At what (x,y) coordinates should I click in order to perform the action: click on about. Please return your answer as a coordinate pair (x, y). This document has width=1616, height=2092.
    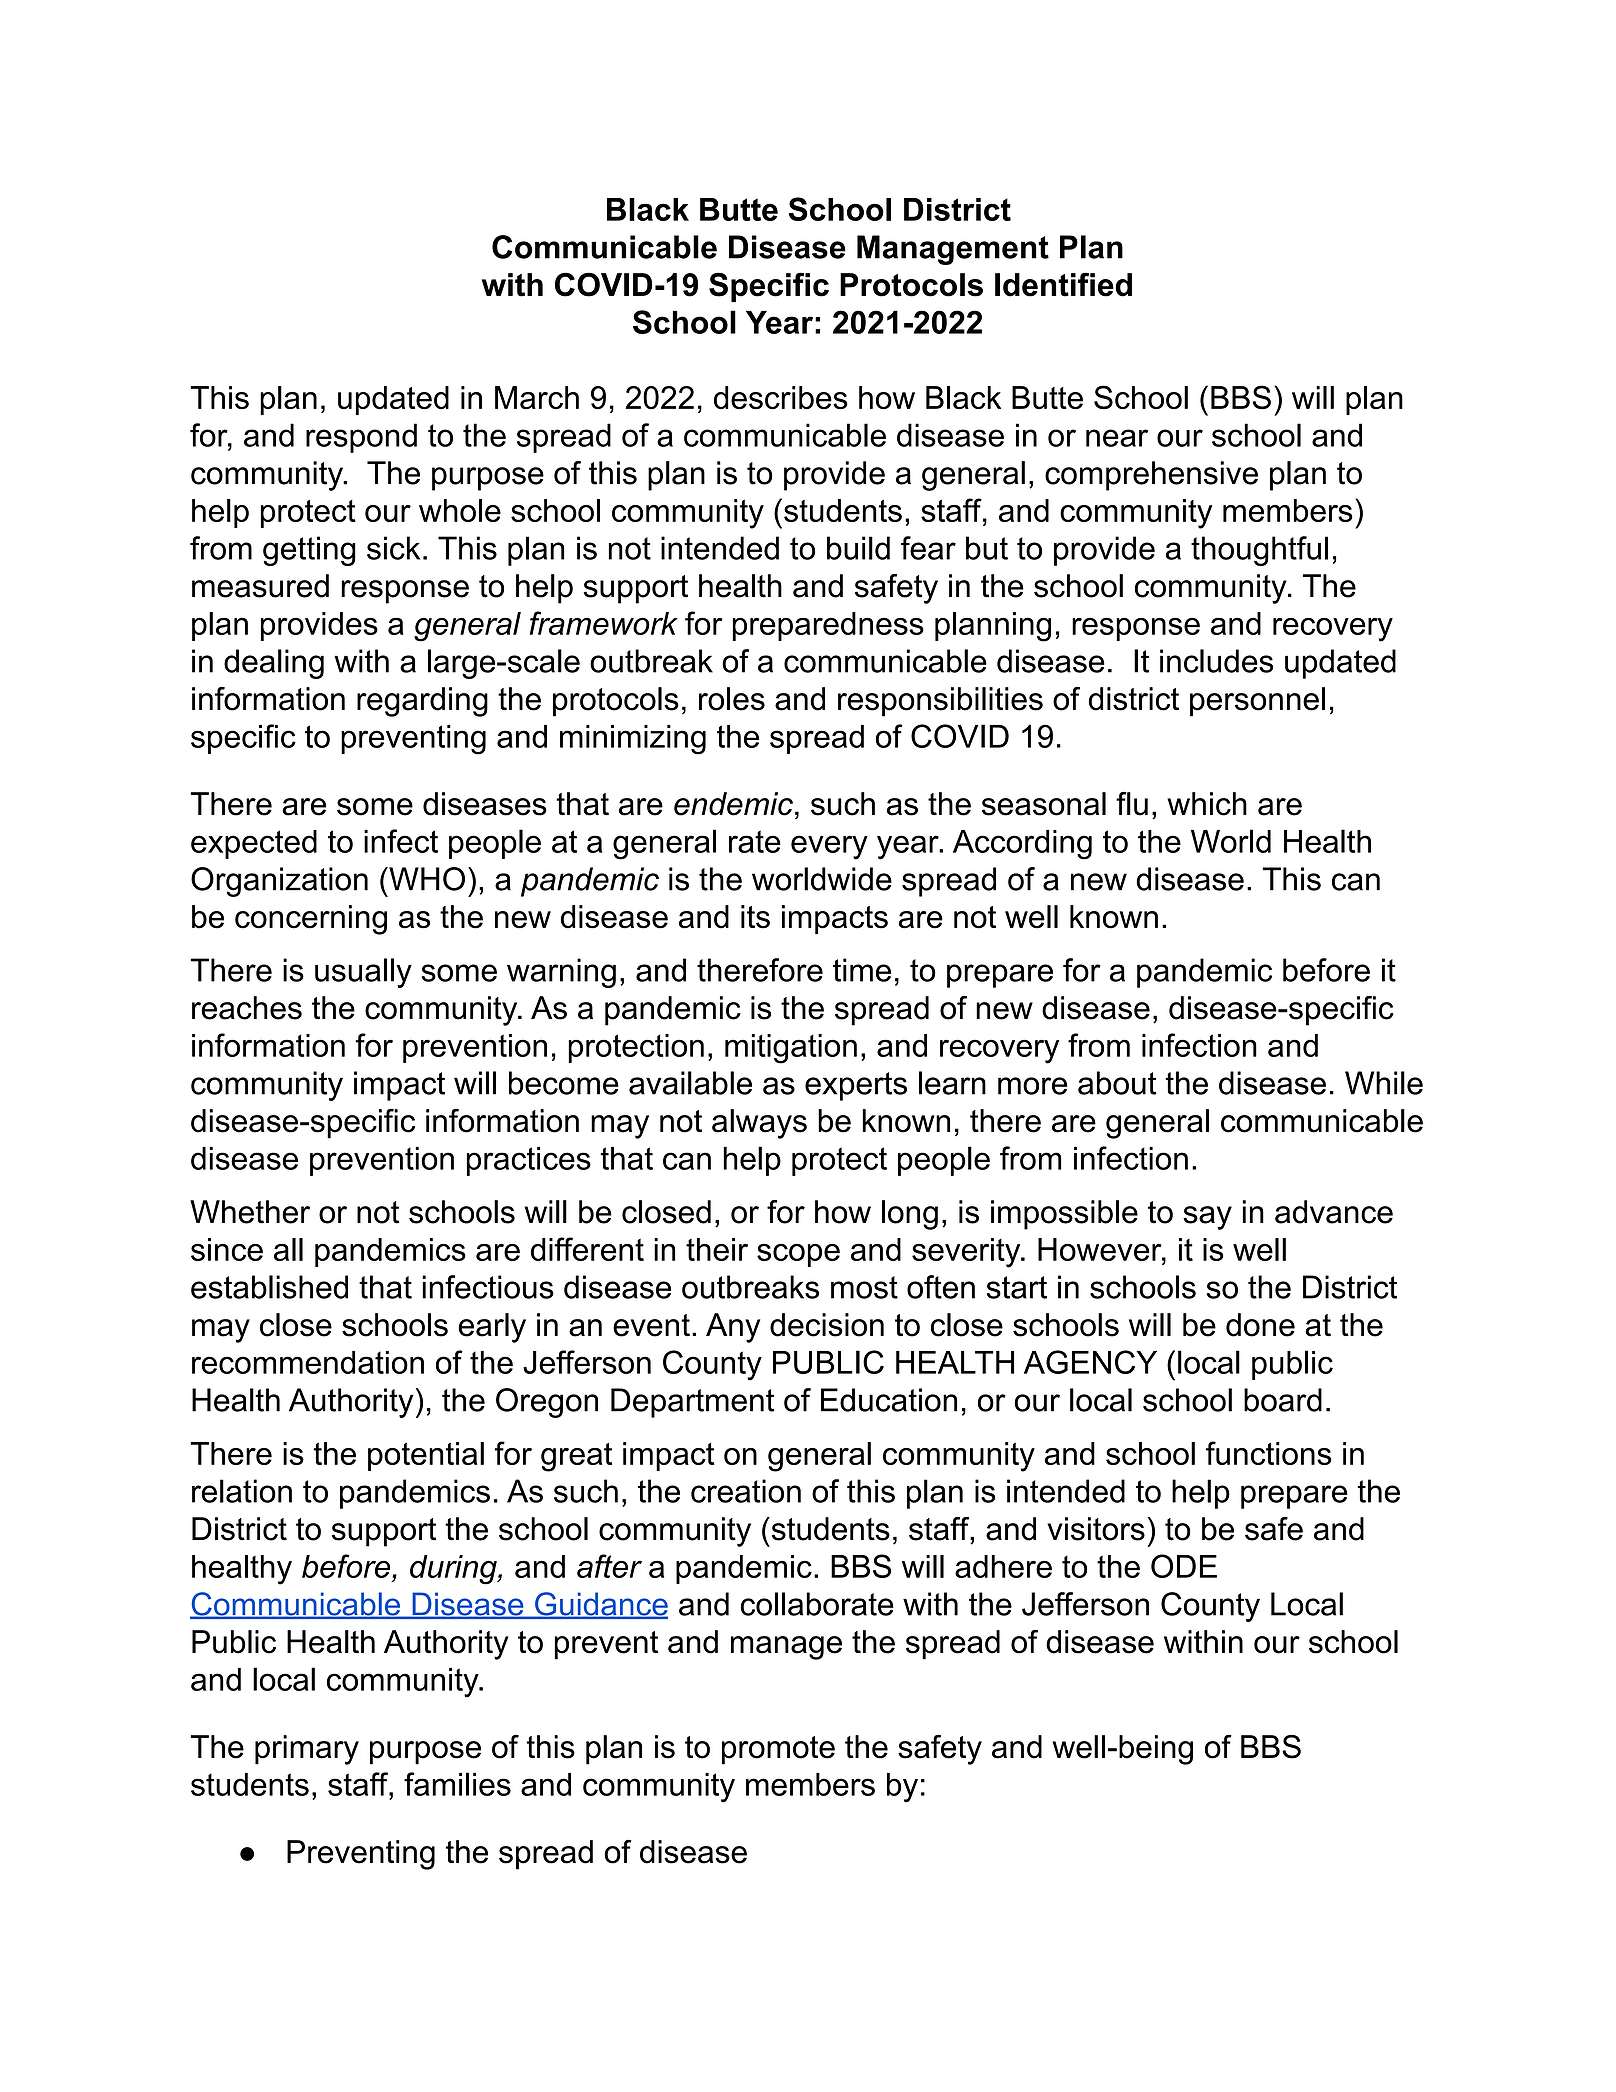
    Looking at the image, I should click on (1117, 1083).
